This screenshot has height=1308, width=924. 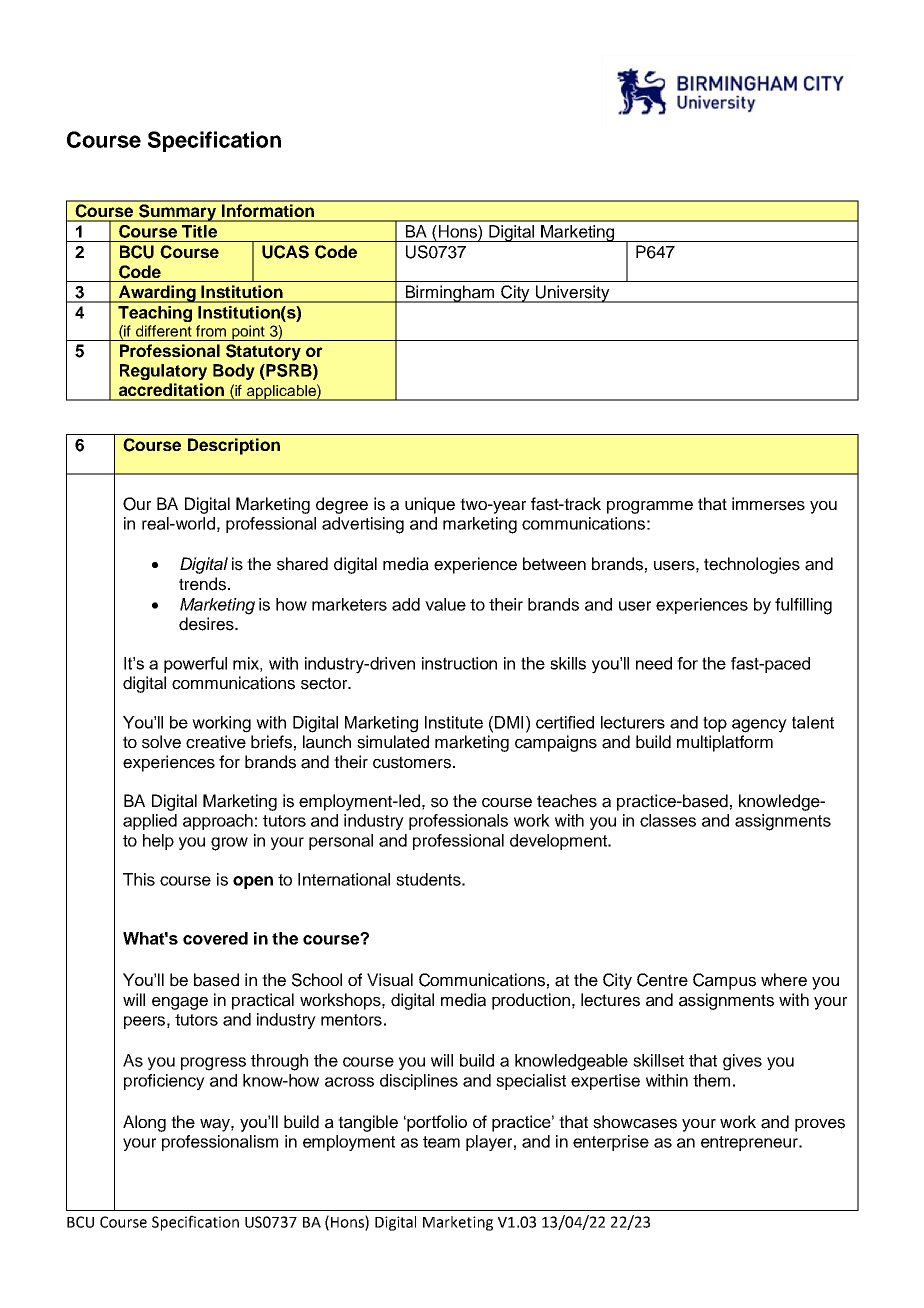 I want to click on instruction, so click(x=459, y=663).
